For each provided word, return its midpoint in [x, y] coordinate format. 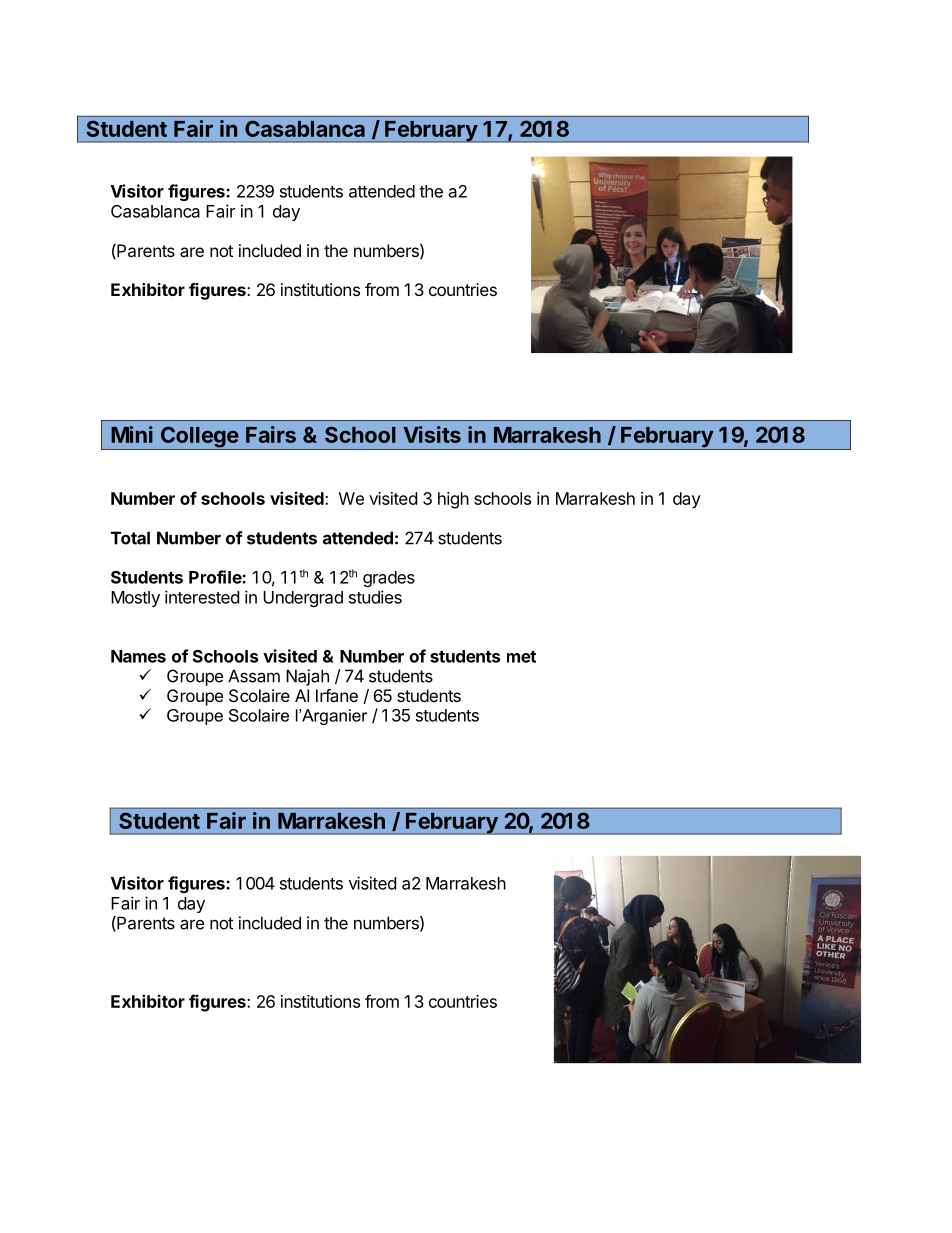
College [199, 438]
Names [138, 656]
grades [389, 579]
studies [375, 597]
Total [130, 538]
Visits [432, 434]
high [453, 500]
